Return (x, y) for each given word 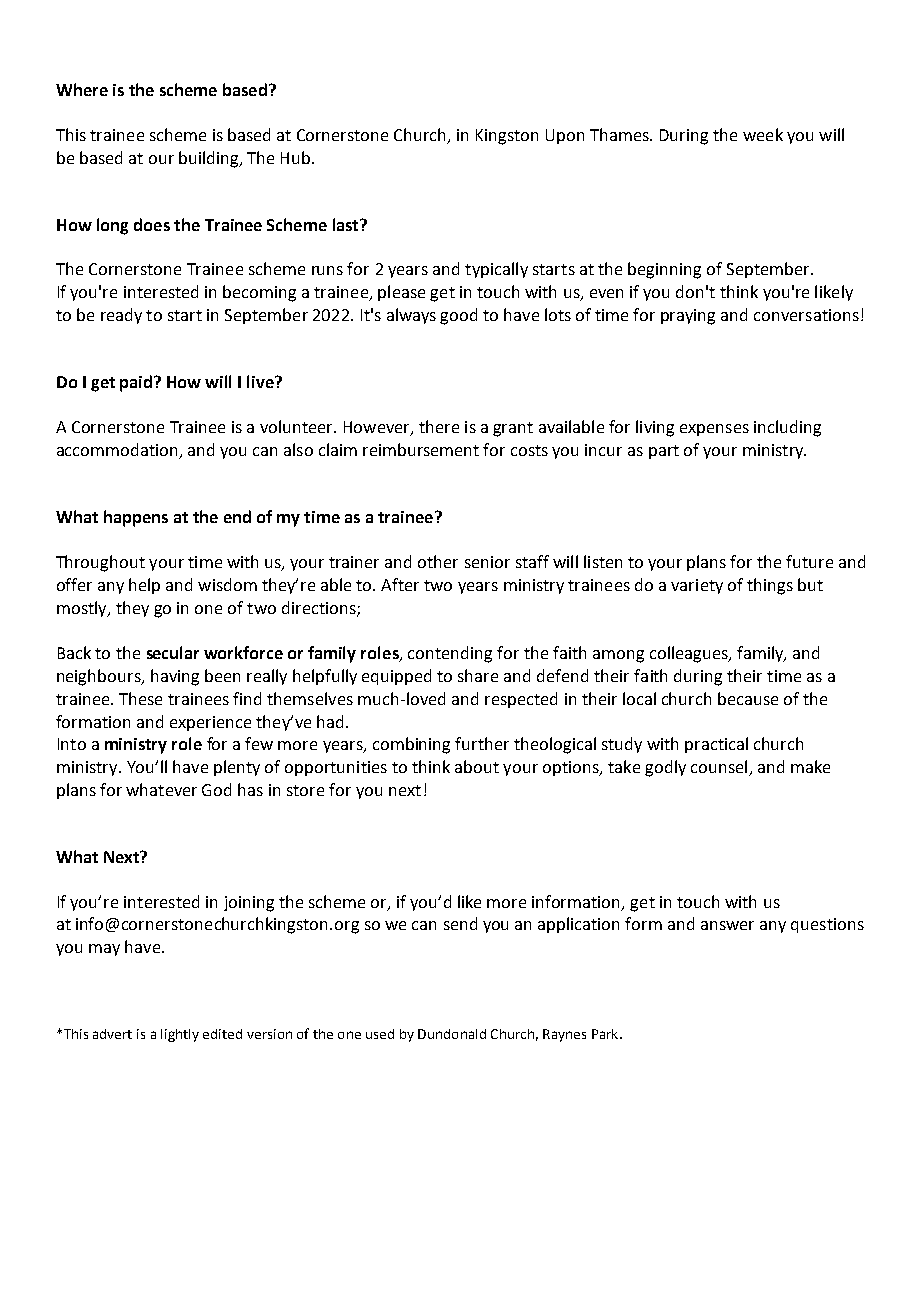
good (458, 316)
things (770, 586)
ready (121, 316)
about (477, 766)
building (210, 159)
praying (688, 317)
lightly (180, 1035)
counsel (720, 768)
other (438, 561)
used (380, 1034)
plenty (237, 768)
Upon (565, 136)
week (763, 134)
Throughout (100, 563)
